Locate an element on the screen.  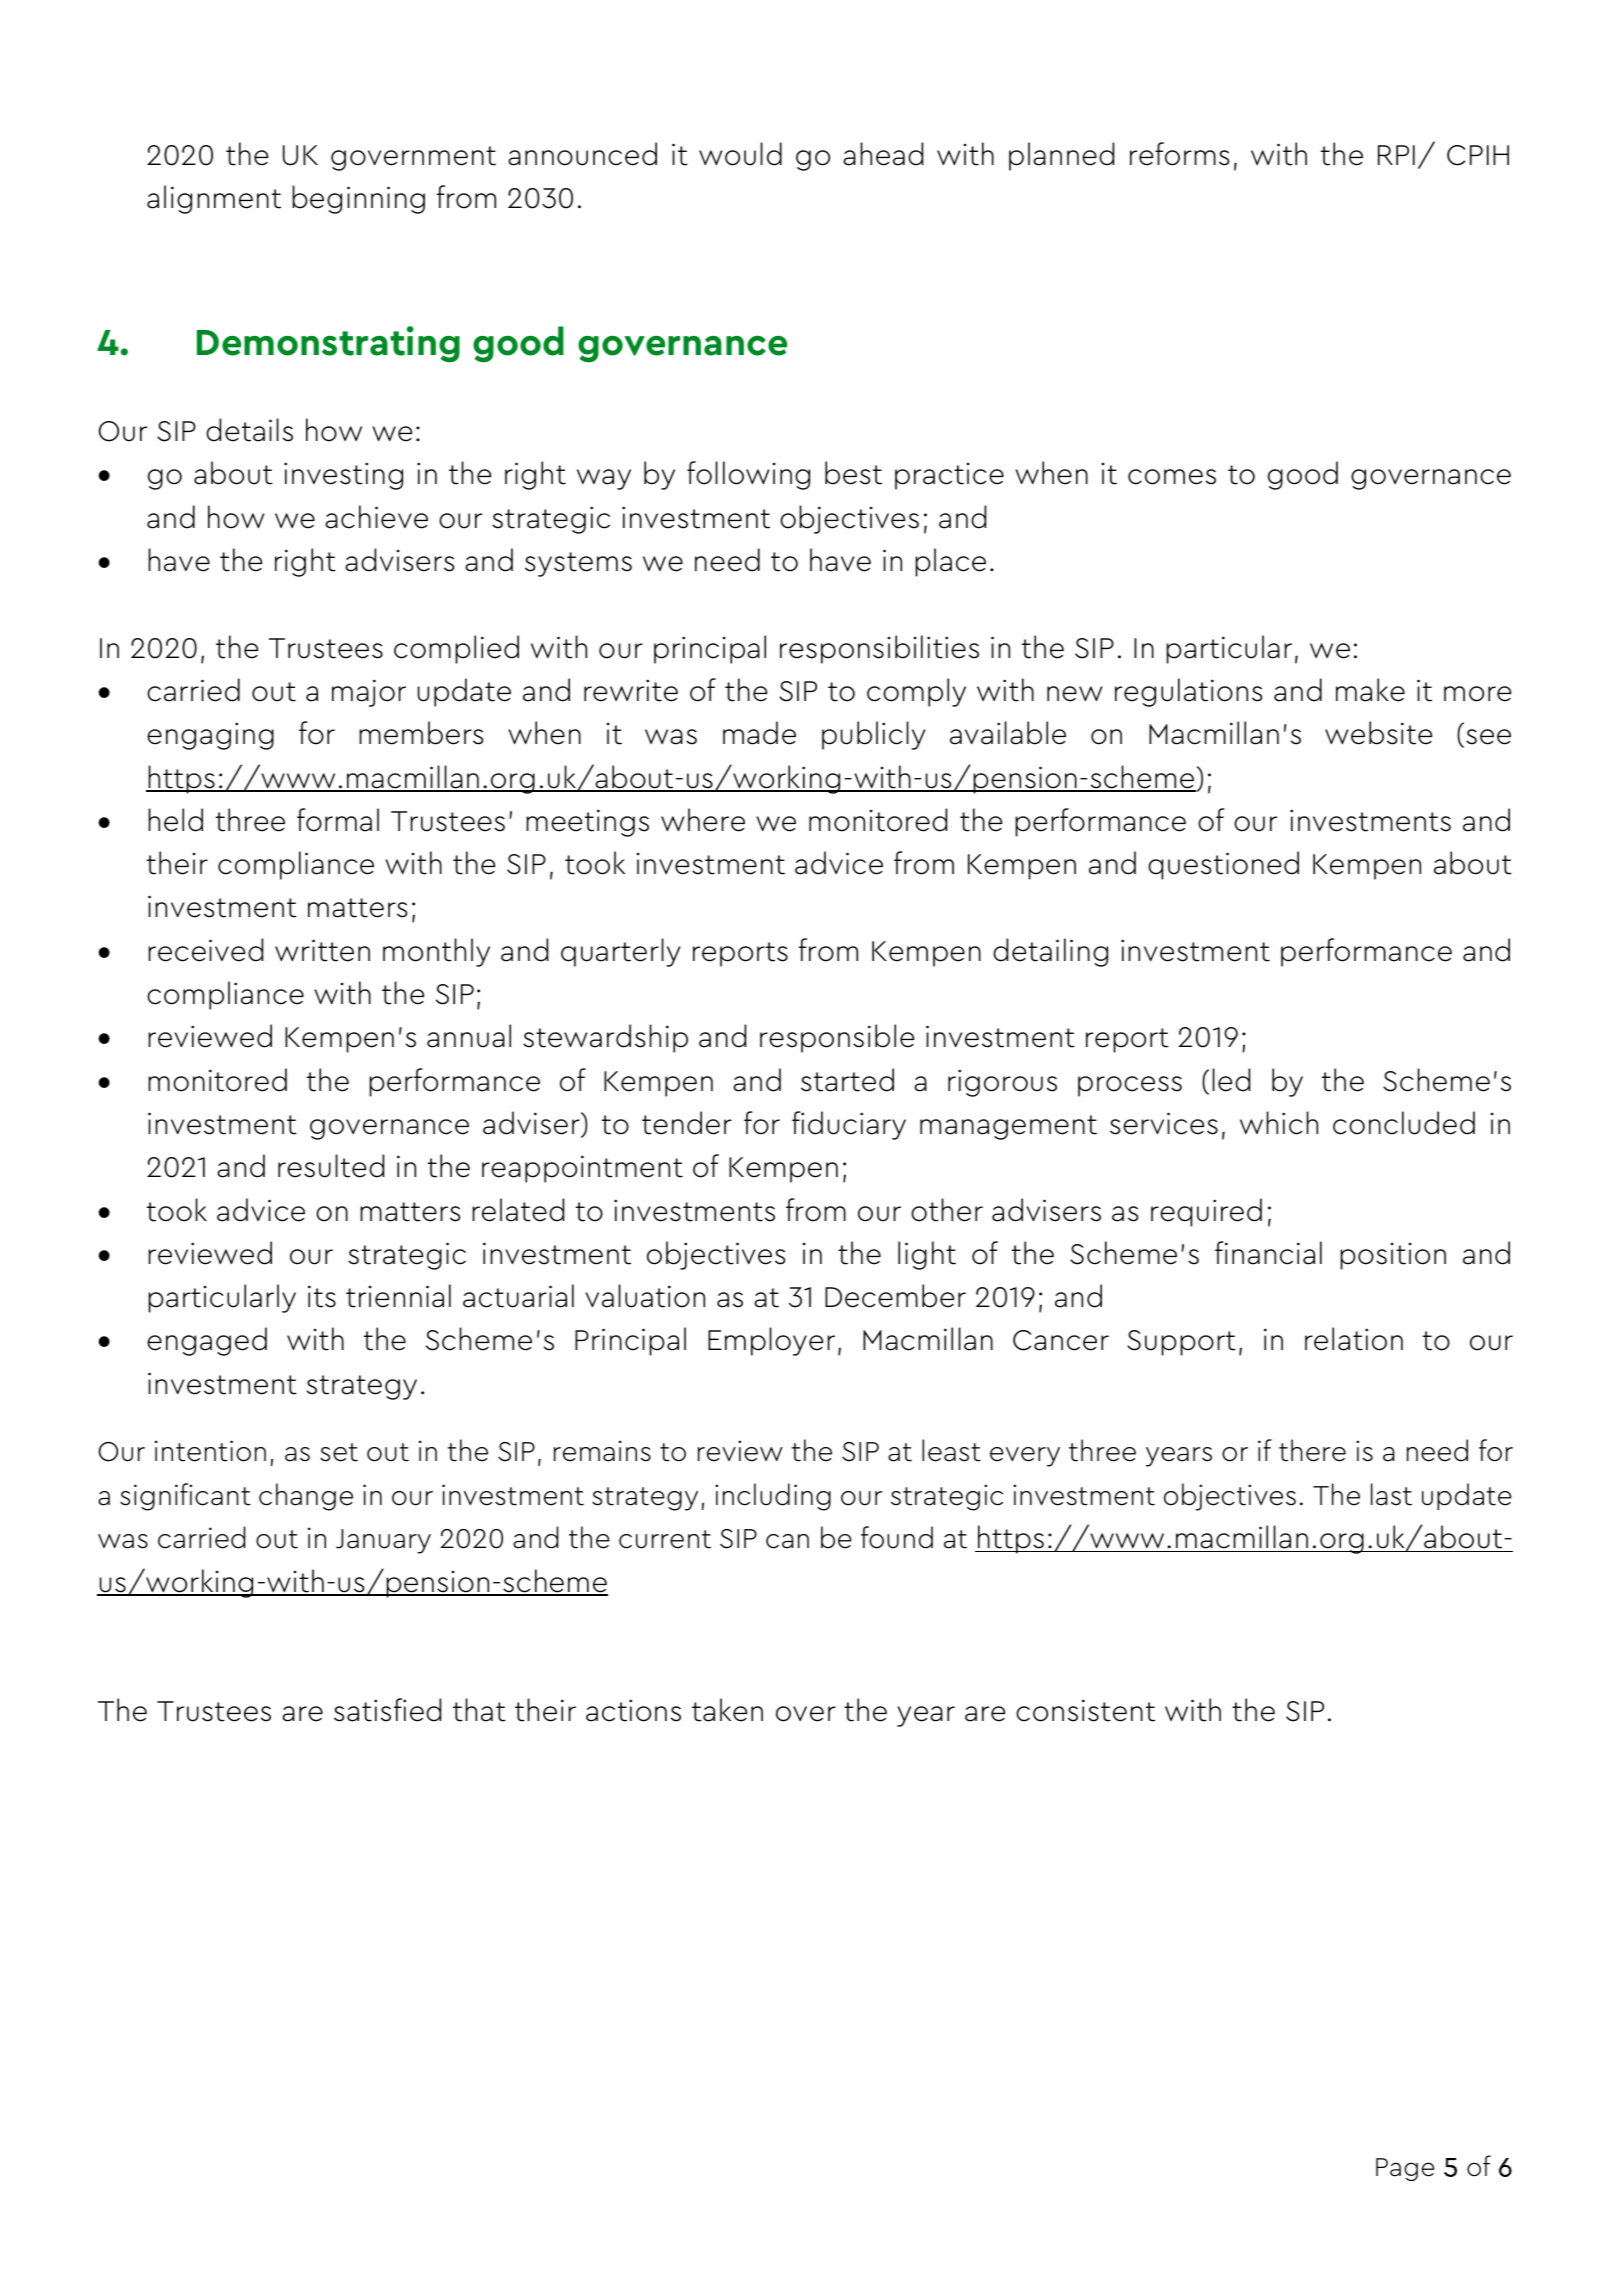
beginning is located at coordinates (358, 199).
